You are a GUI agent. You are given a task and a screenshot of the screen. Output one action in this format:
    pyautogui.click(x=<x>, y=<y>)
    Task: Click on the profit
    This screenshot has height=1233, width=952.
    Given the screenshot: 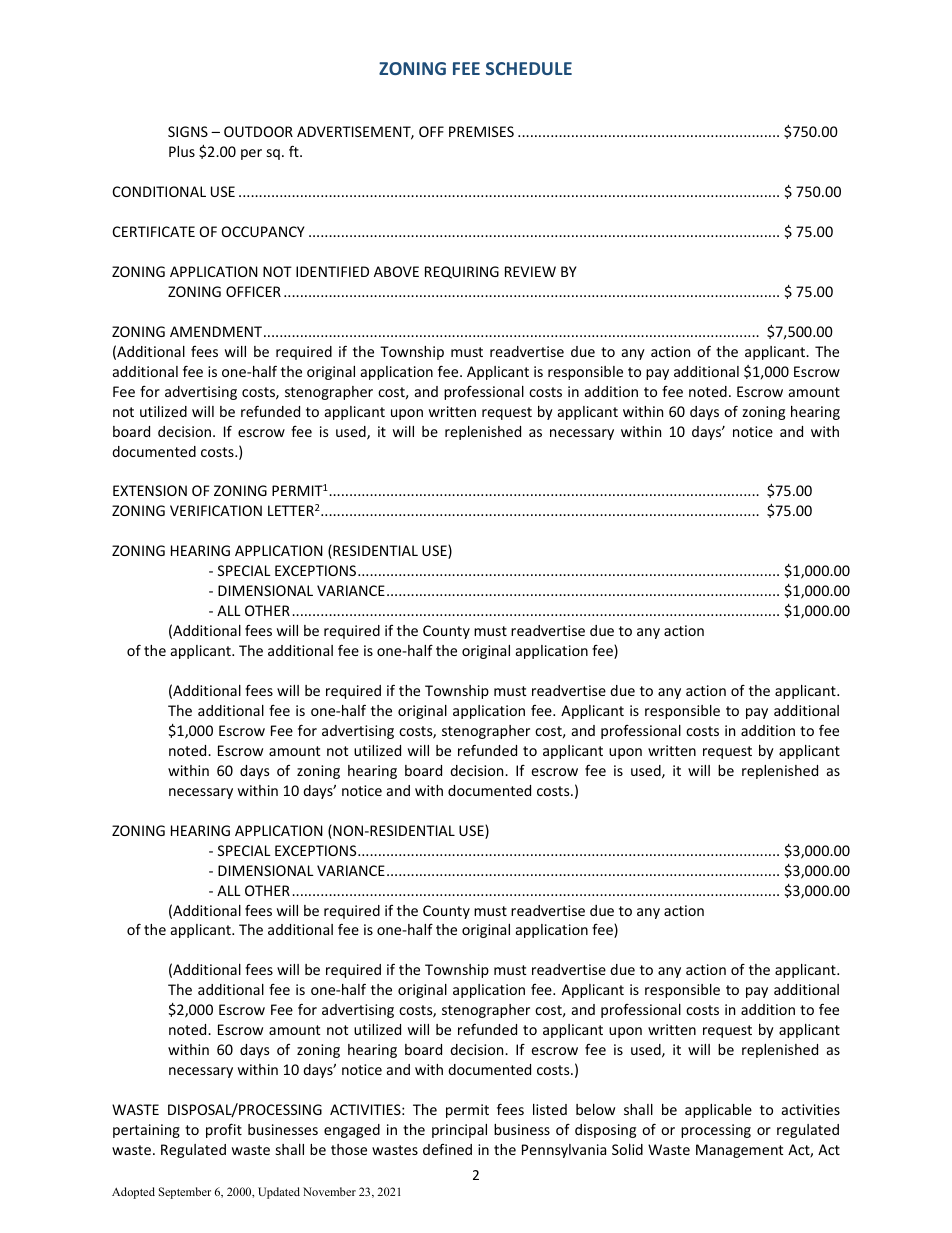 What is the action you would take?
    pyautogui.click(x=224, y=1130)
